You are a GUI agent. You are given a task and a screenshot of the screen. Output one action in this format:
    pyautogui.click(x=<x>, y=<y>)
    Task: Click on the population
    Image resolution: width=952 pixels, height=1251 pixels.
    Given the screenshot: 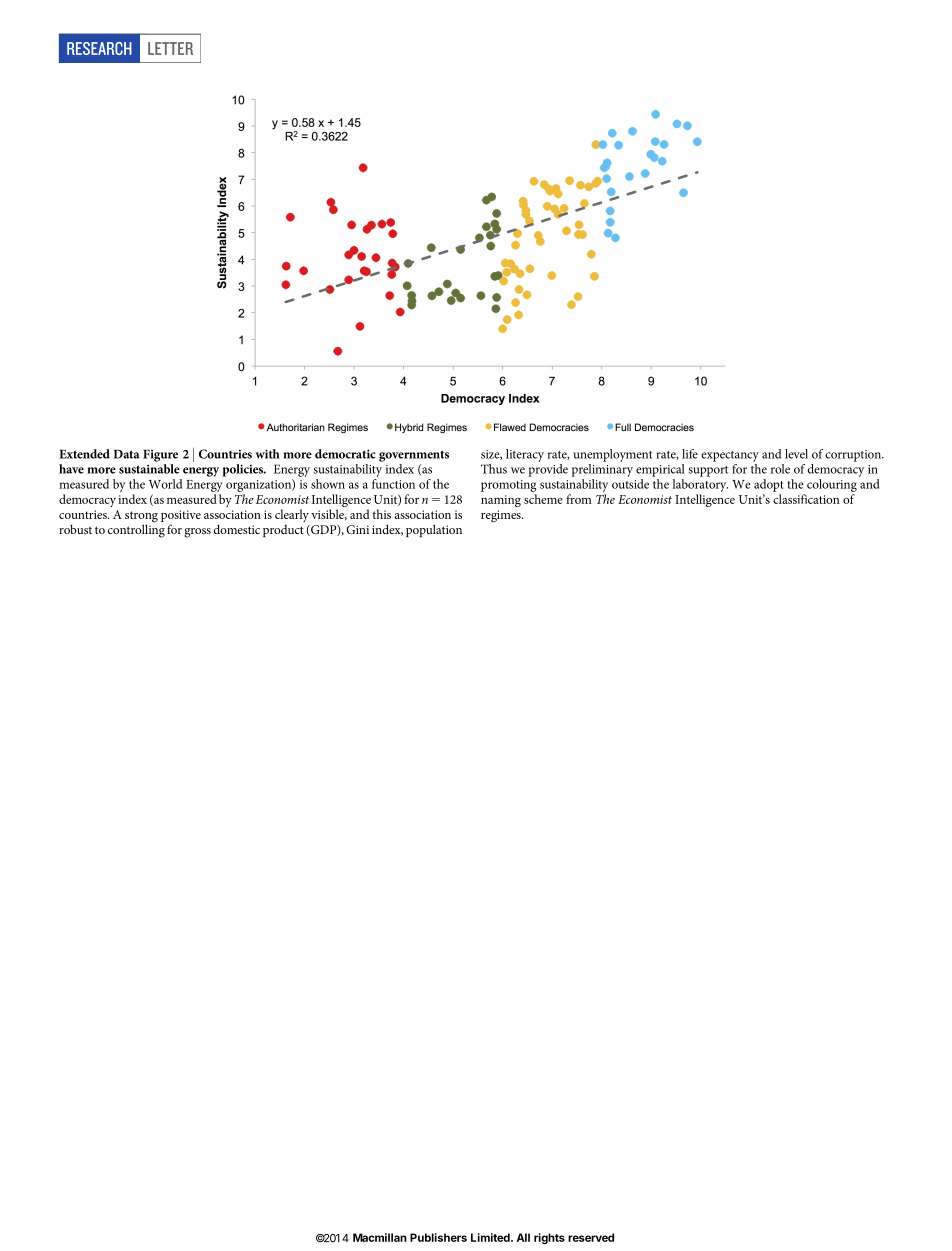 What is the action you would take?
    pyautogui.click(x=434, y=530)
